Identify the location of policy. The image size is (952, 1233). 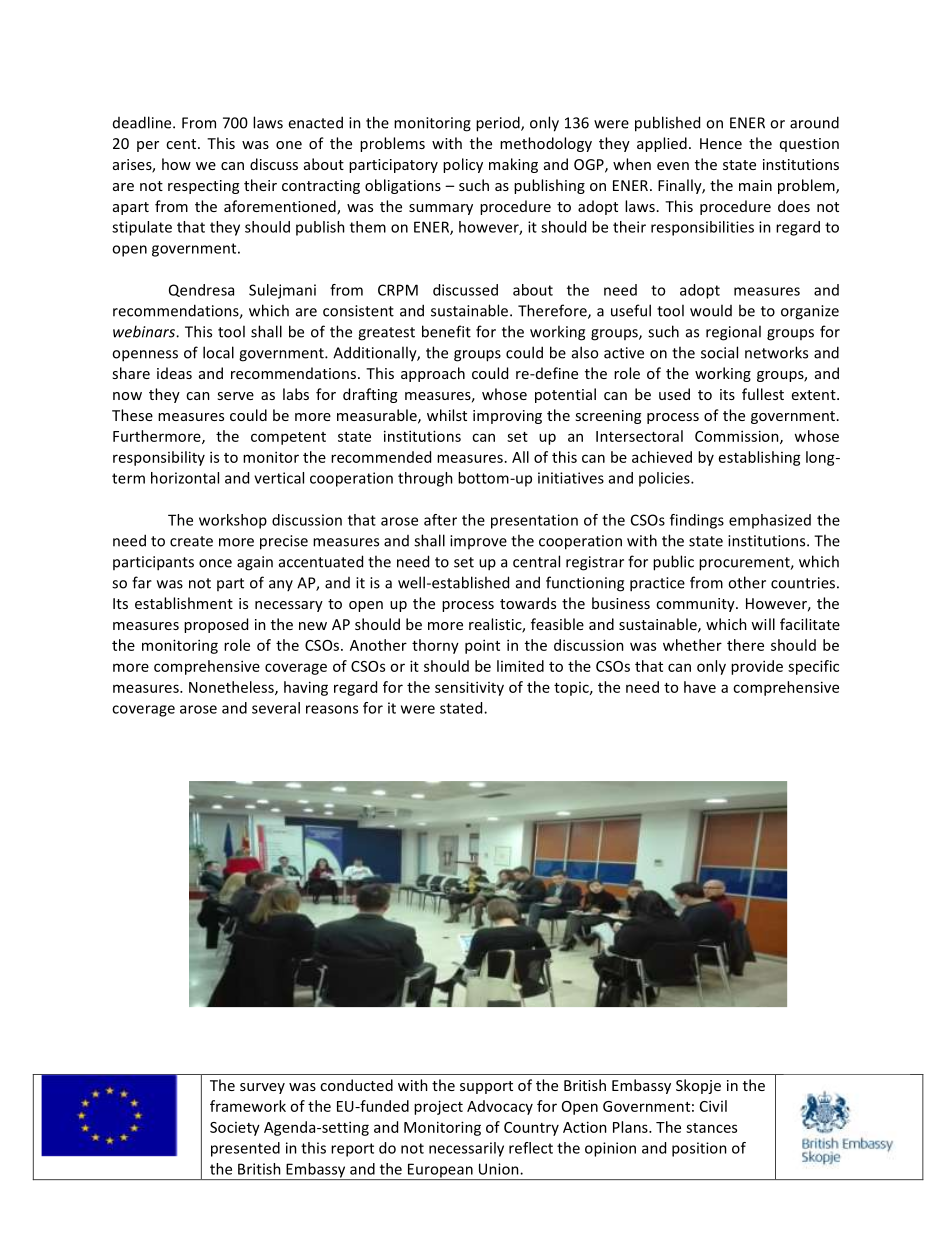
(463, 165).
